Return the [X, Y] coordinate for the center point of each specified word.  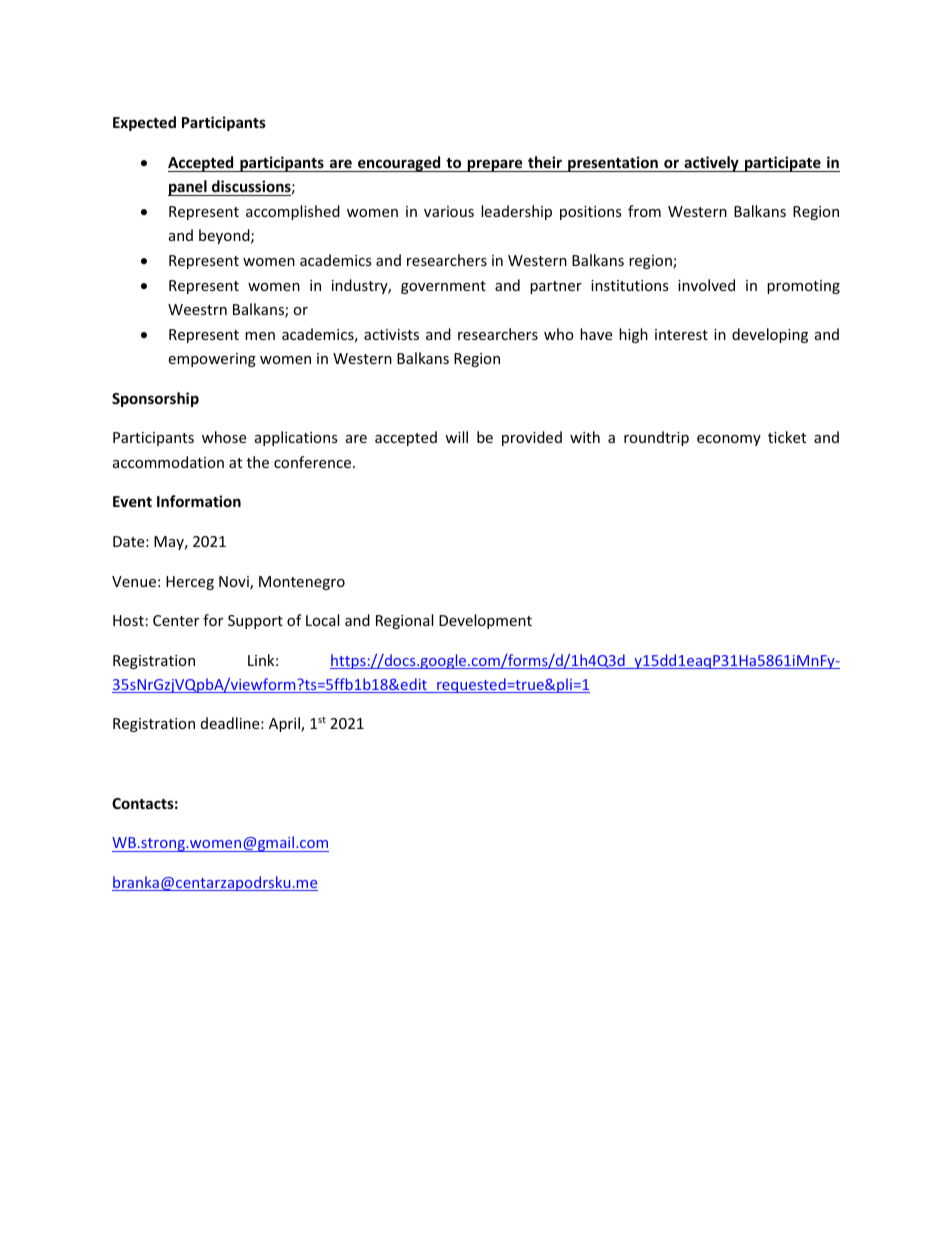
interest [681, 334]
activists [391, 334]
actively [711, 164]
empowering [212, 360]
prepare [495, 165]
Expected [144, 123]
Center [176, 620]
